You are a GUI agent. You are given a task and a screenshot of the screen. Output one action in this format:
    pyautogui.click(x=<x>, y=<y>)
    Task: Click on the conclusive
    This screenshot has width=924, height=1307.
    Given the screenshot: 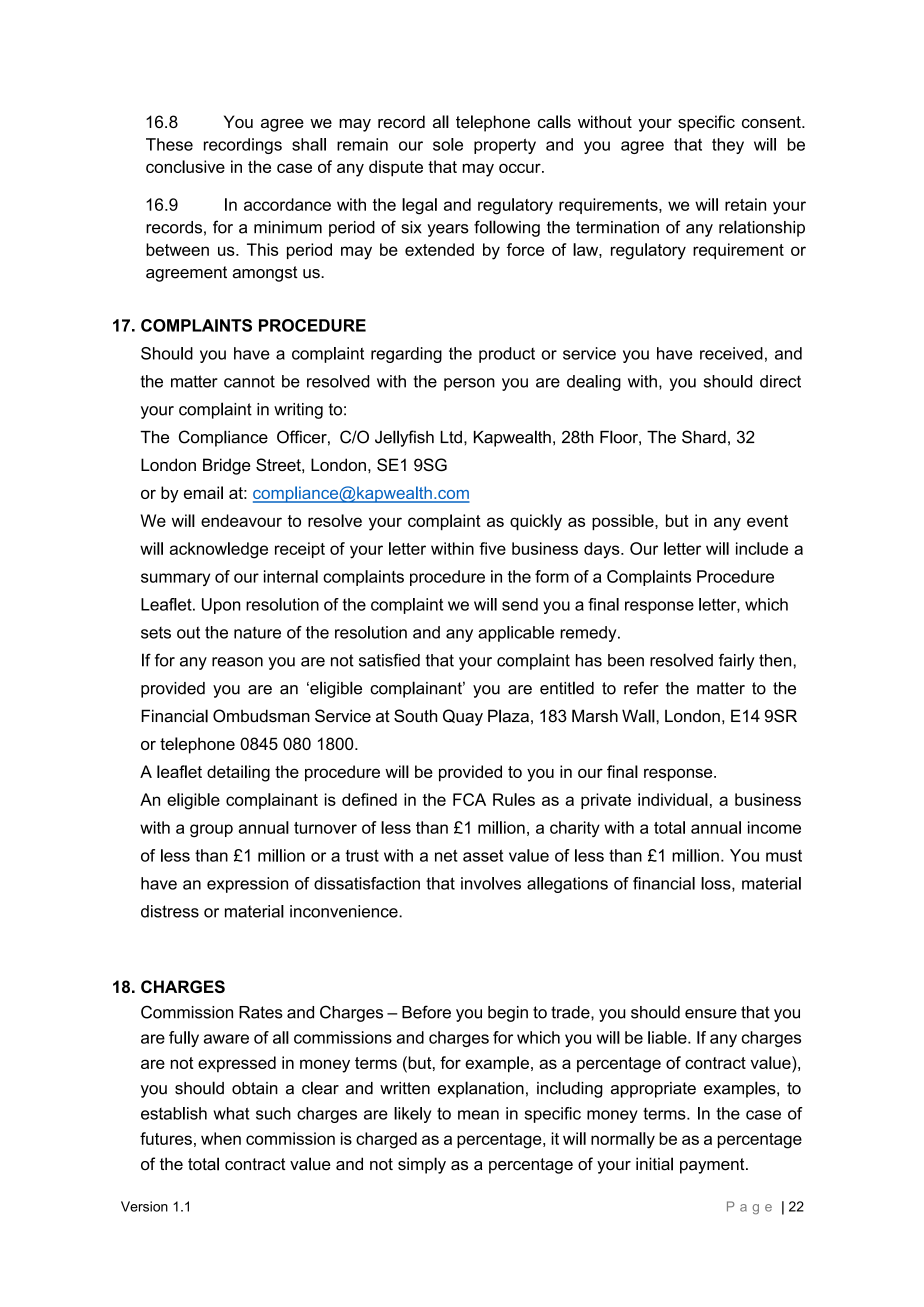 What is the action you would take?
    pyautogui.click(x=185, y=166)
